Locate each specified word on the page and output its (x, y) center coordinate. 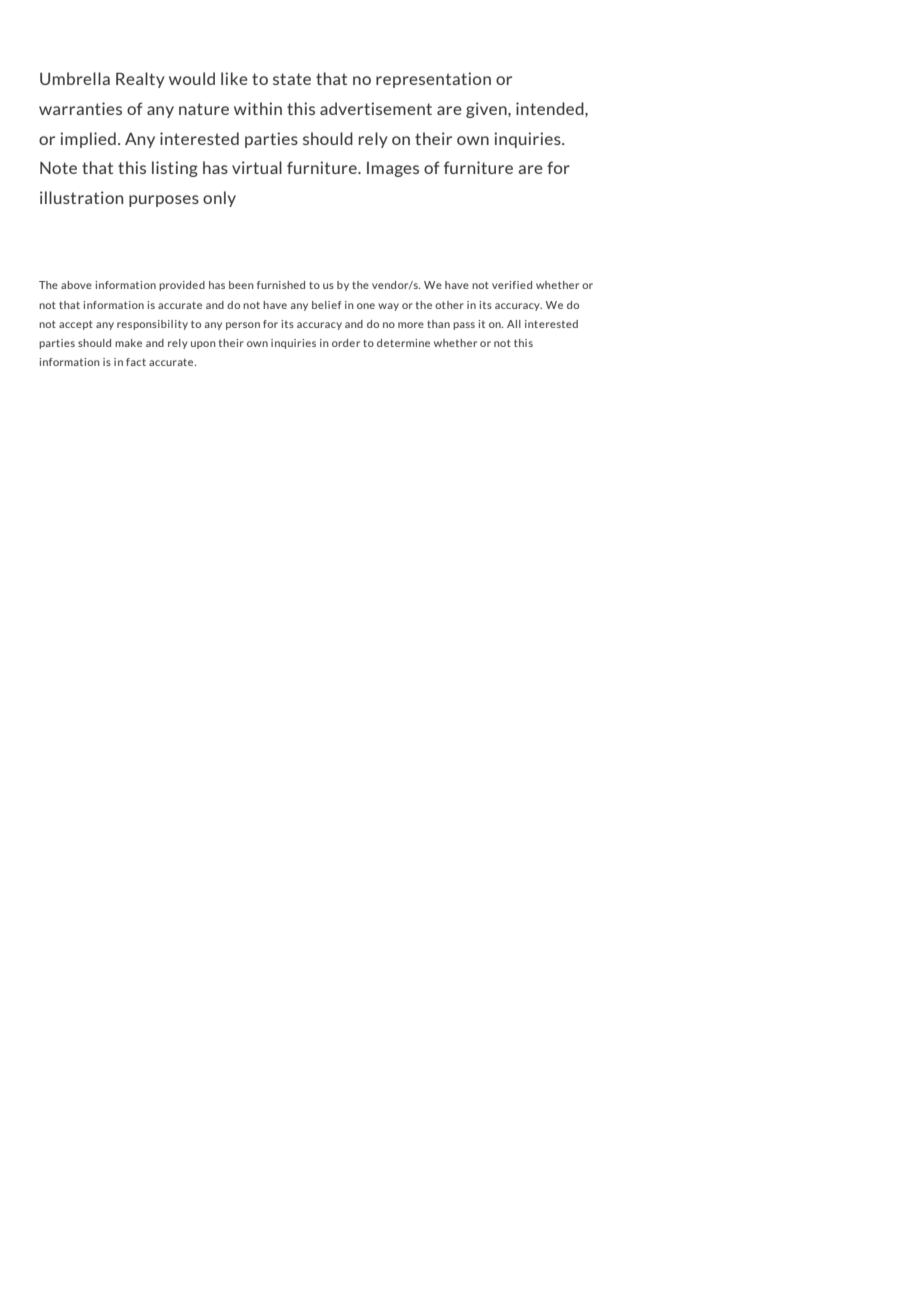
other (449, 305)
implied (88, 140)
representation (433, 80)
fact (136, 362)
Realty (140, 80)
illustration (81, 197)
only (219, 199)
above (76, 285)
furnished (281, 285)
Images (393, 169)
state (292, 79)
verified (512, 285)
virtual (257, 167)
